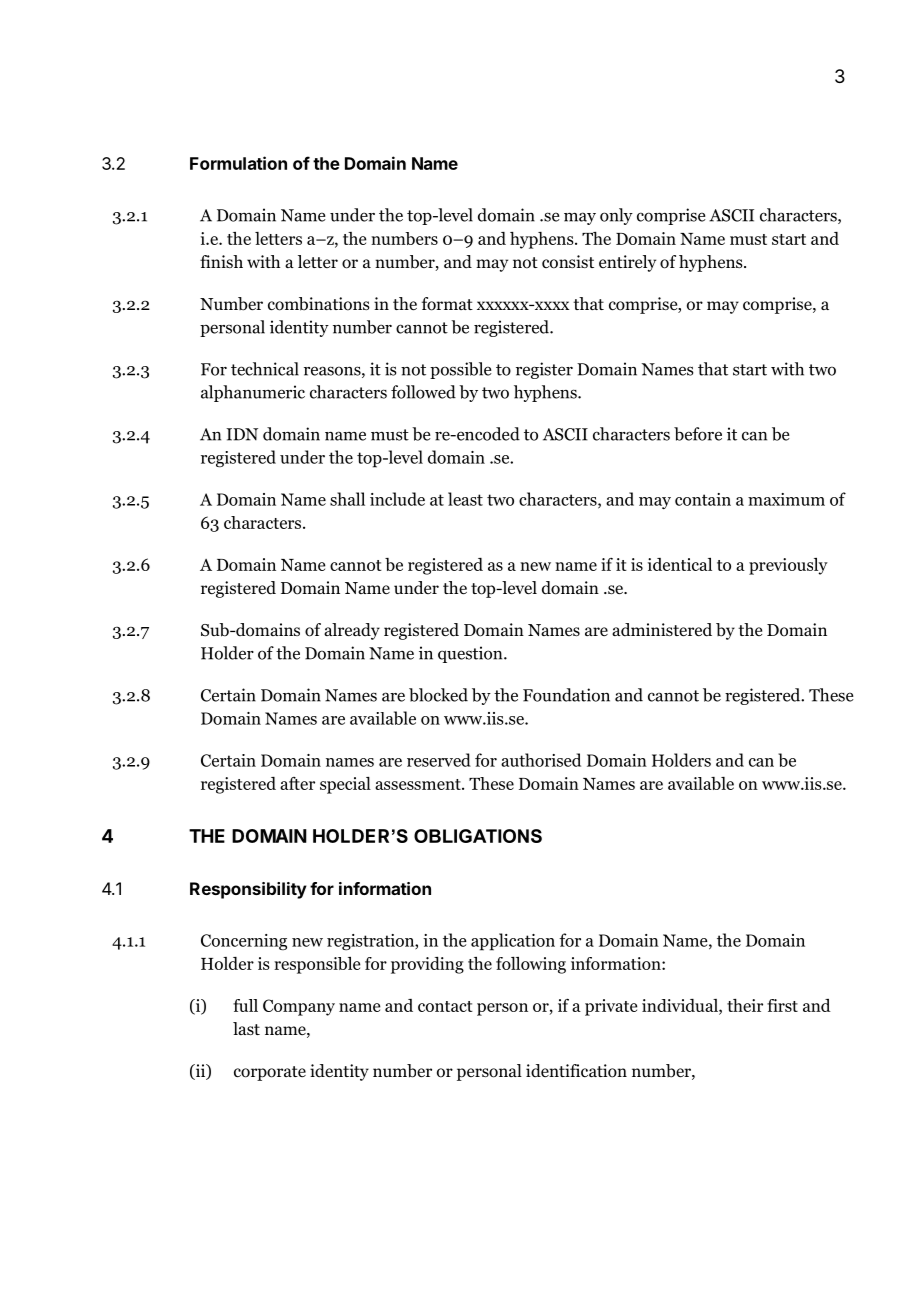 The image size is (924, 1308). I want to click on consist, so click(568, 262).
